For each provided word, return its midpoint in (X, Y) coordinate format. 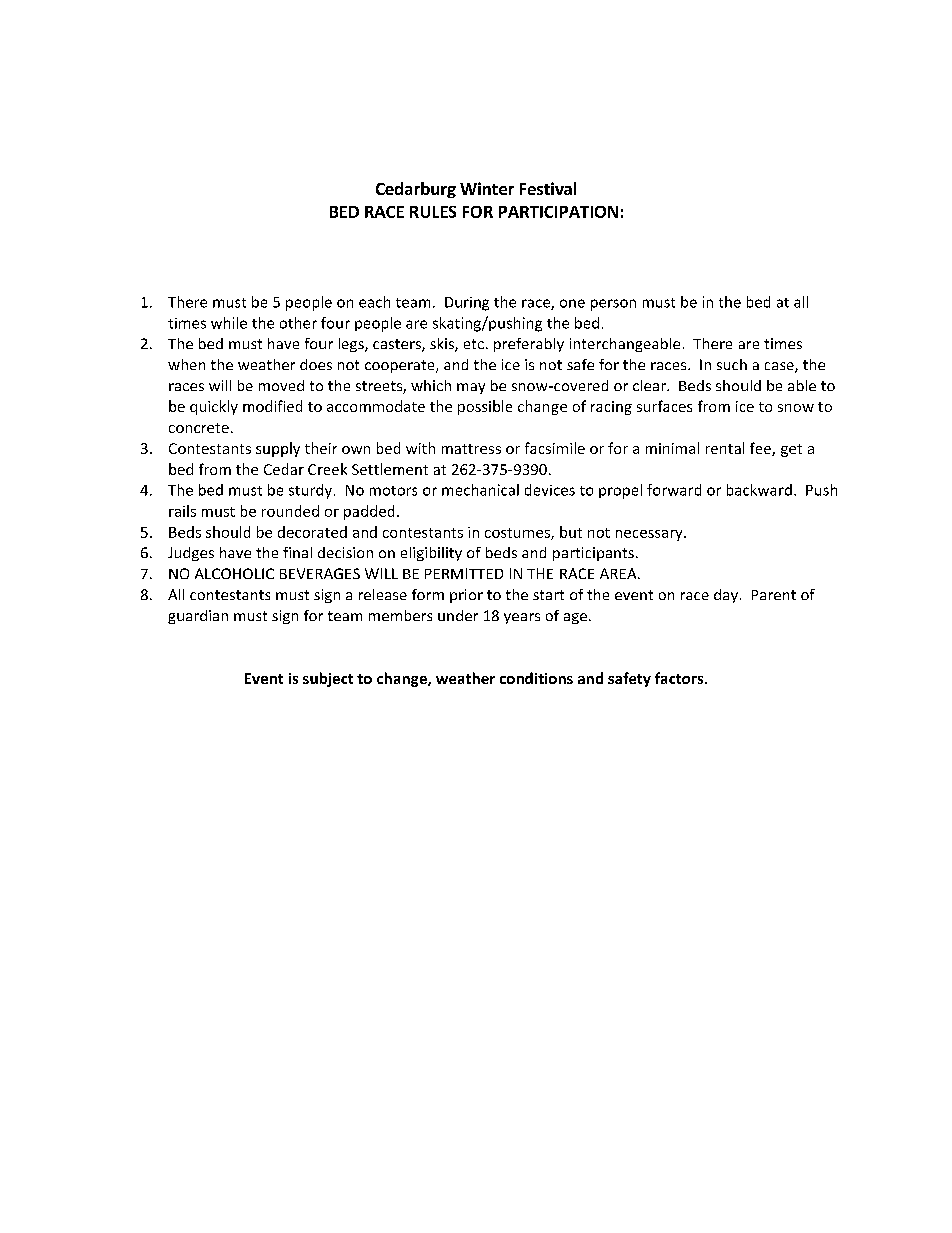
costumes (518, 534)
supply (278, 449)
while (229, 323)
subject (328, 679)
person (613, 305)
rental (725, 448)
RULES (433, 212)
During (467, 304)
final (297, 552)
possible (485, 407)
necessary (650, 535)
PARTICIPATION (558, 212)
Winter (487, 188)
